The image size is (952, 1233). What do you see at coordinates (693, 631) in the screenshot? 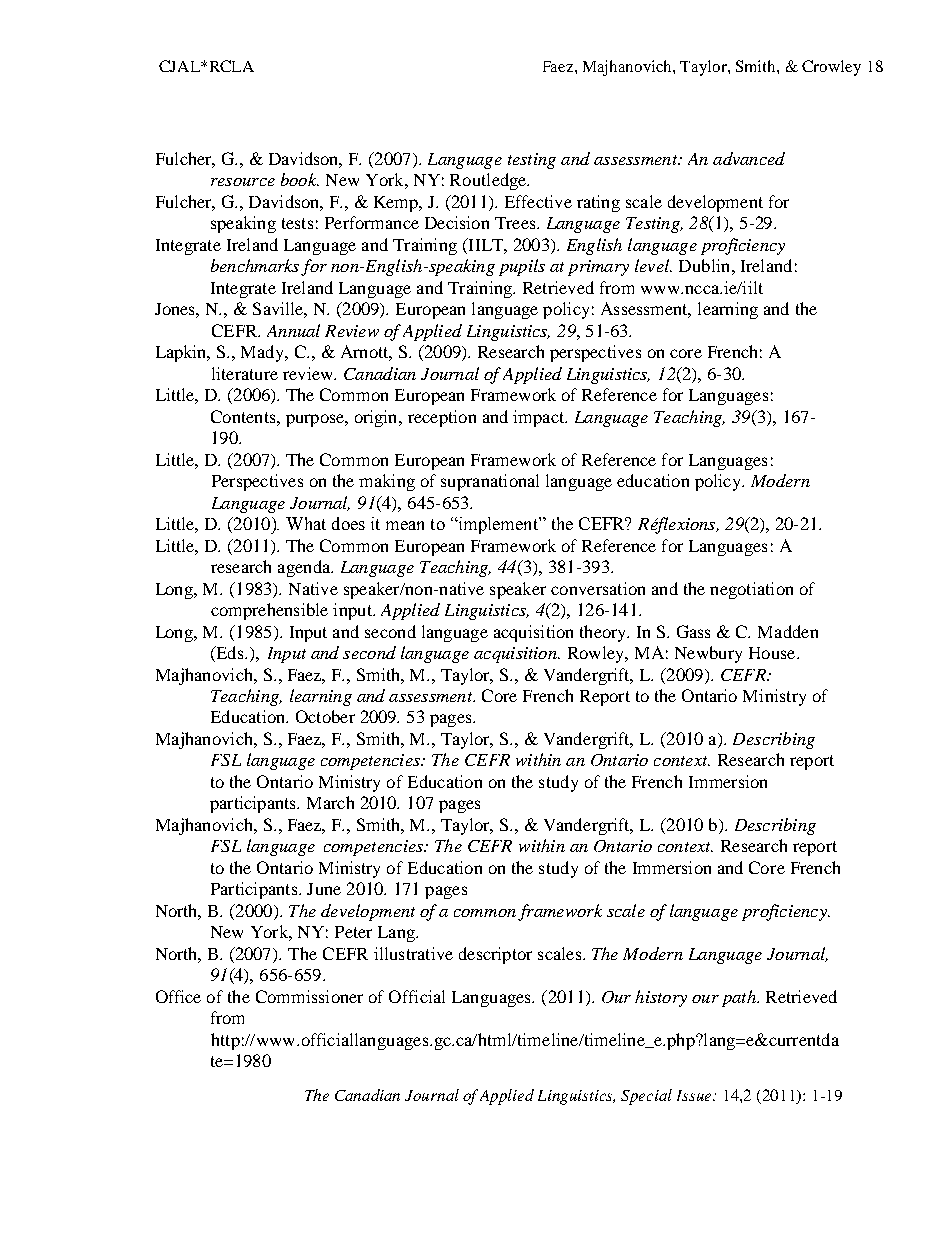
I see `Gass` at bounding box center [693, 631].
